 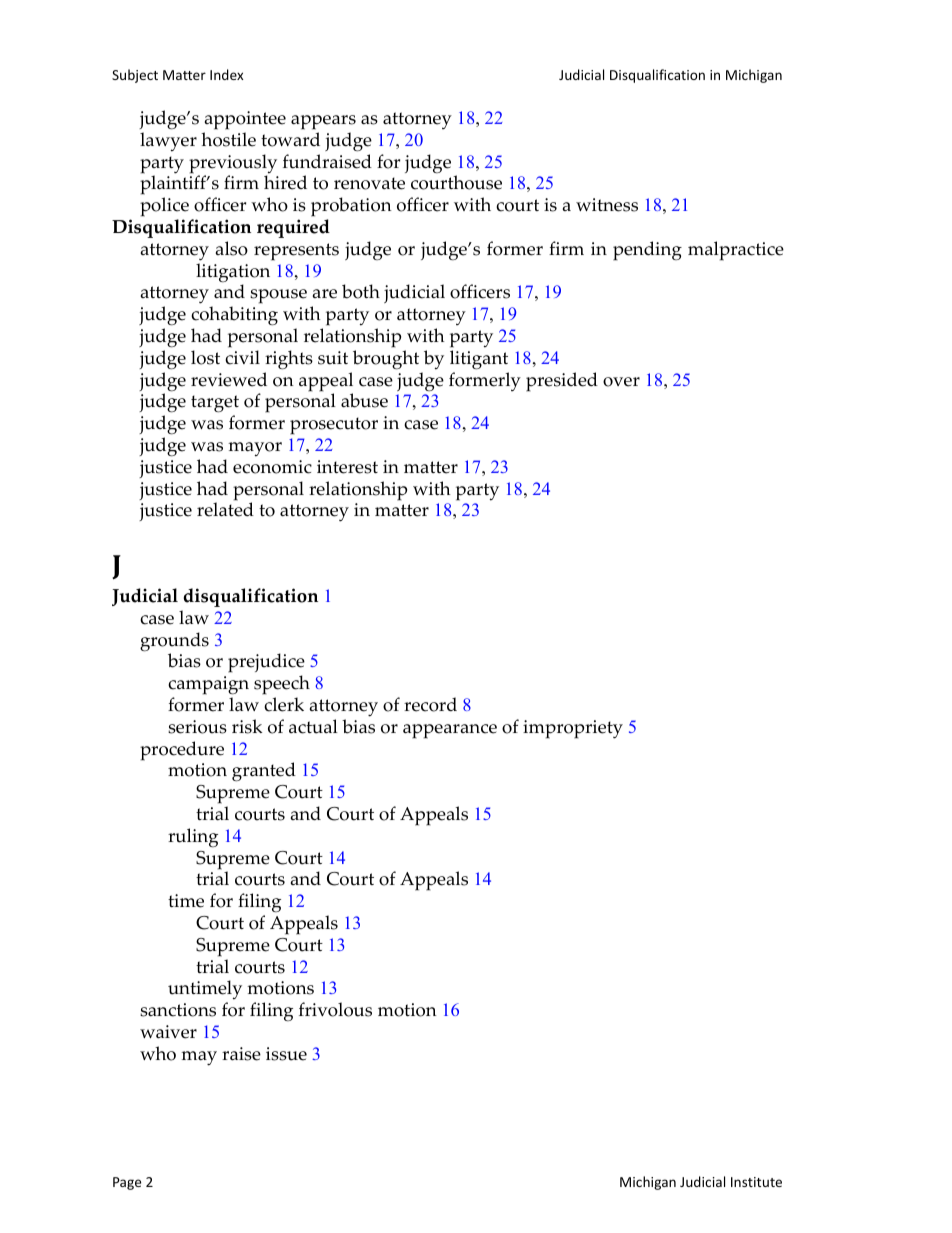 What do you see at coordinates (127, 1183) in the screenshot?
I see `Page` at bounding box center [127, 1183].
